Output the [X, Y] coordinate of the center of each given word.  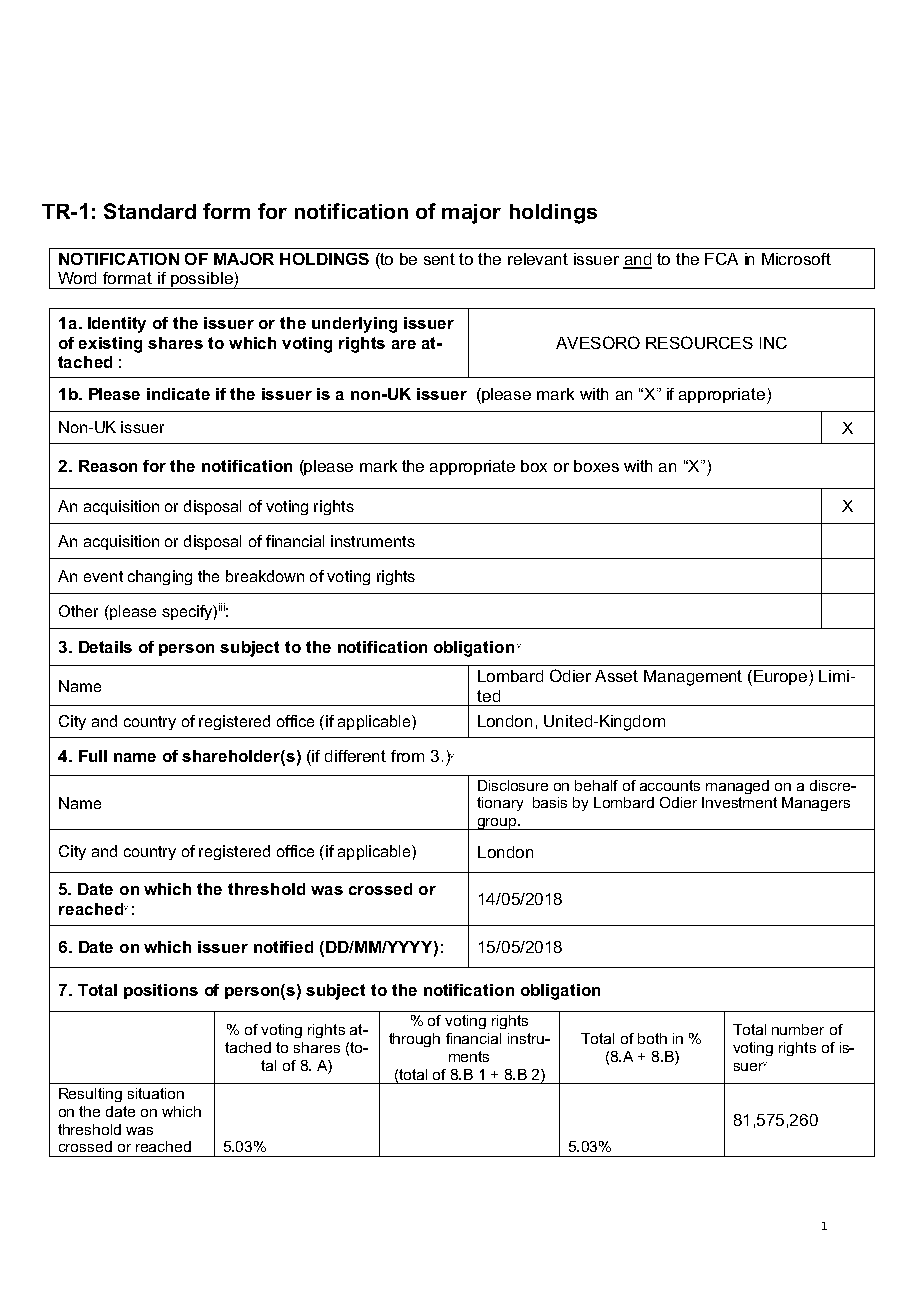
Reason [108, 466]
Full [93, 756]
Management [693, 678]
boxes [596, 466]
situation [156, 1093]
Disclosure [513, 785]
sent [439, 259]
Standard [150, 211]
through [414, 1040]
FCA [721, 259]
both [652, 1038]
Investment [739, 802]
